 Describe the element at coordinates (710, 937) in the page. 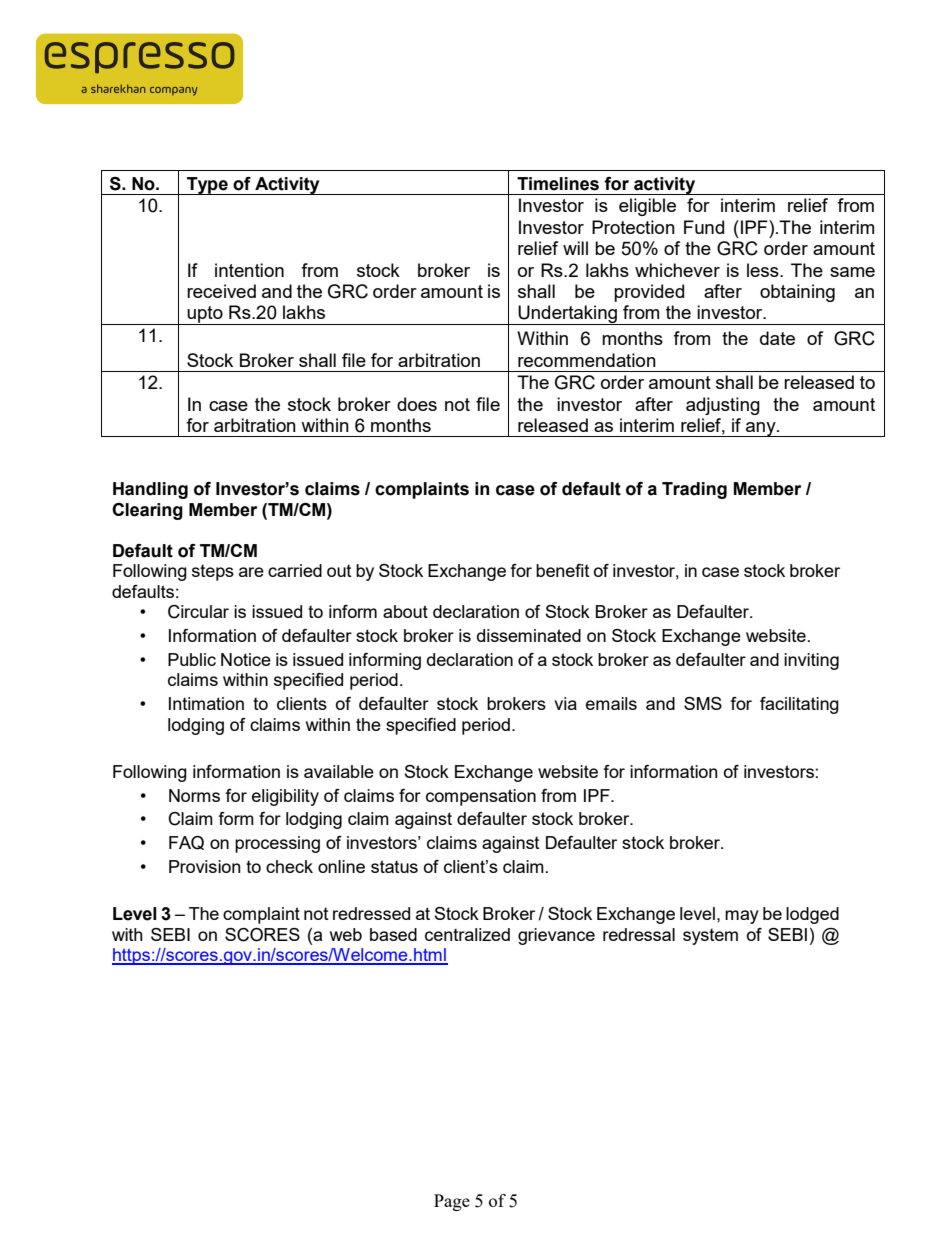

I see `system` at that location.
